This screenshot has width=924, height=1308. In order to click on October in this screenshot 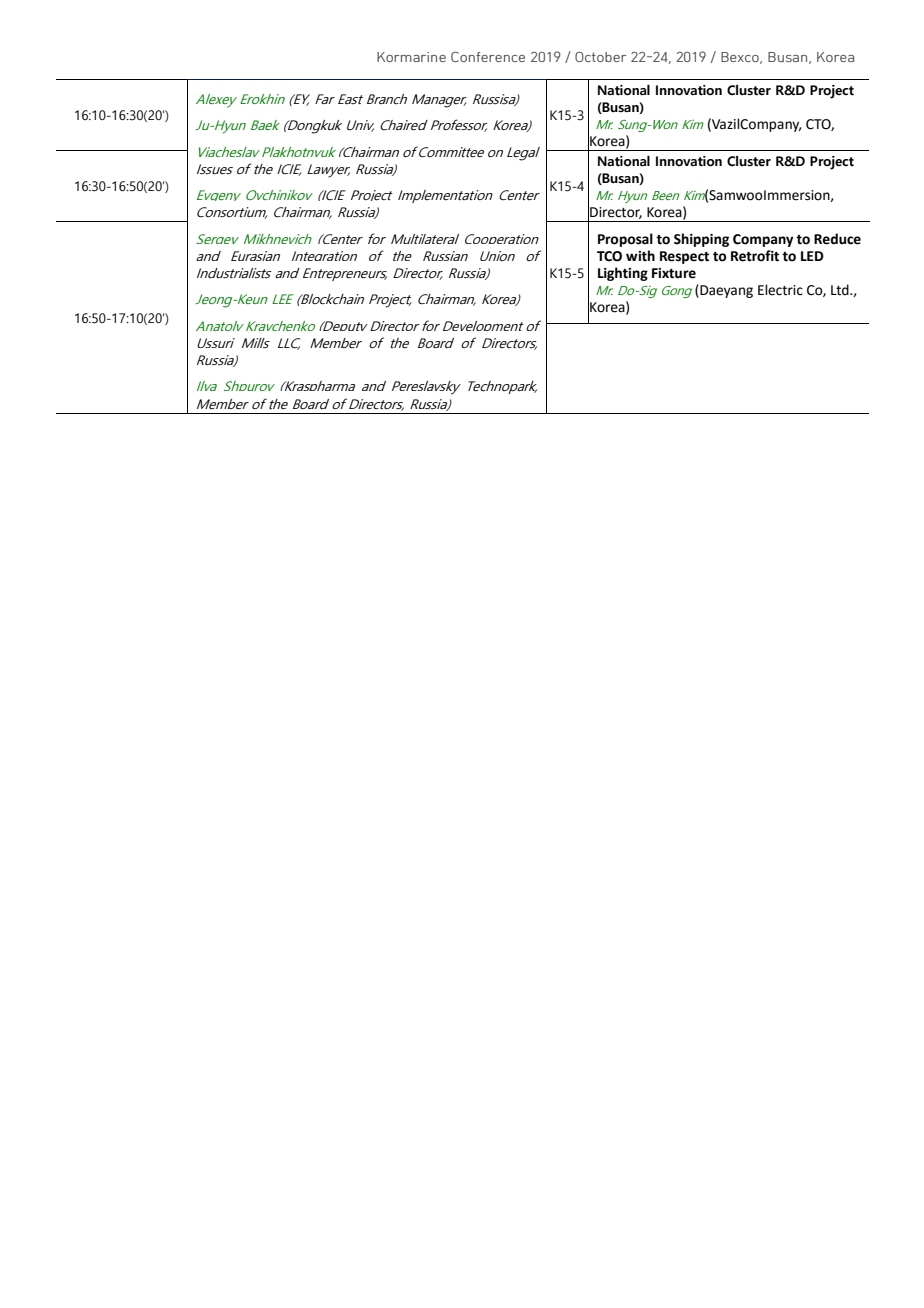, I will do `click(600, 57)`.
